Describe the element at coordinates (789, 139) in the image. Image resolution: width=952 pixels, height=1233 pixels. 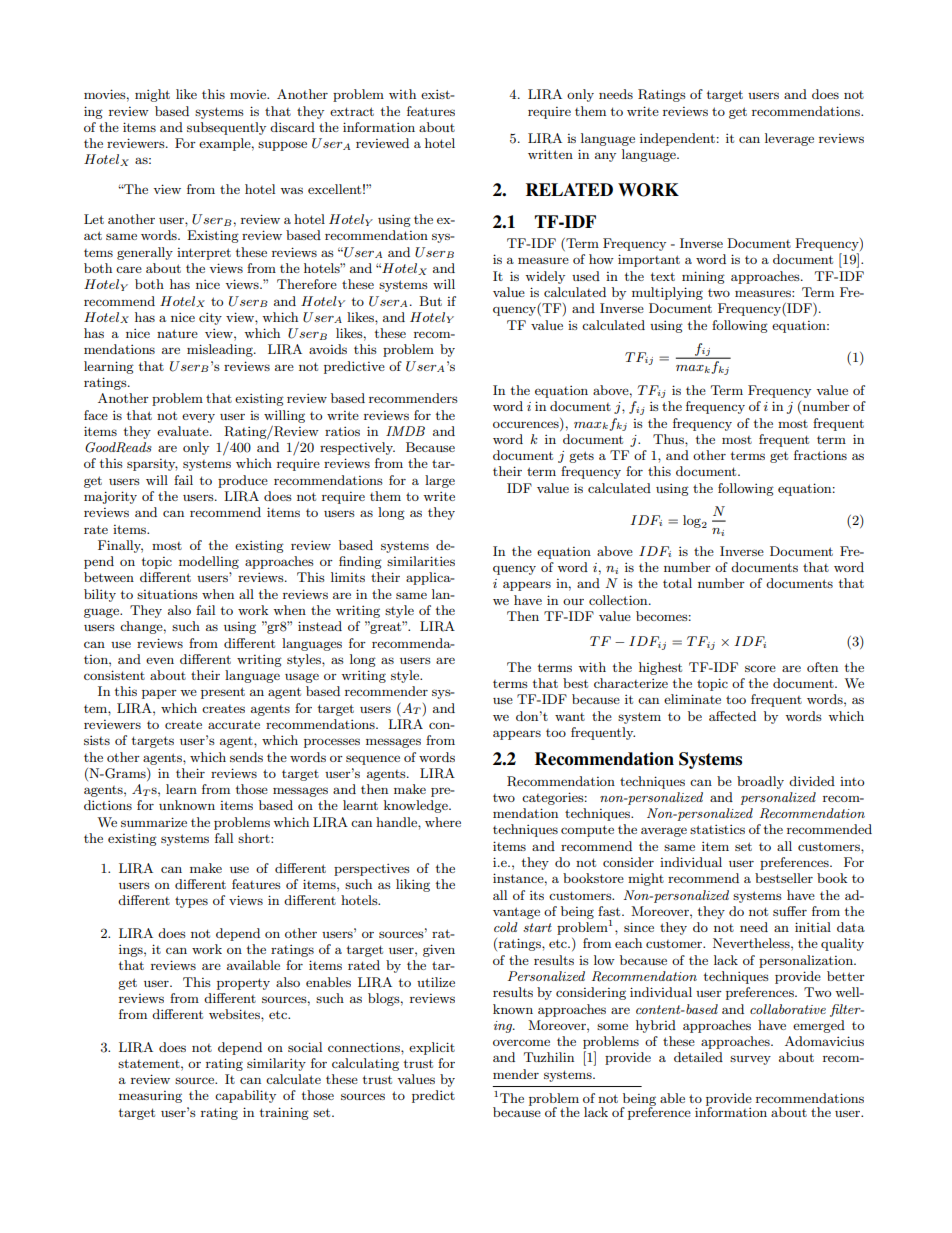
I see `leverage` at that location.
